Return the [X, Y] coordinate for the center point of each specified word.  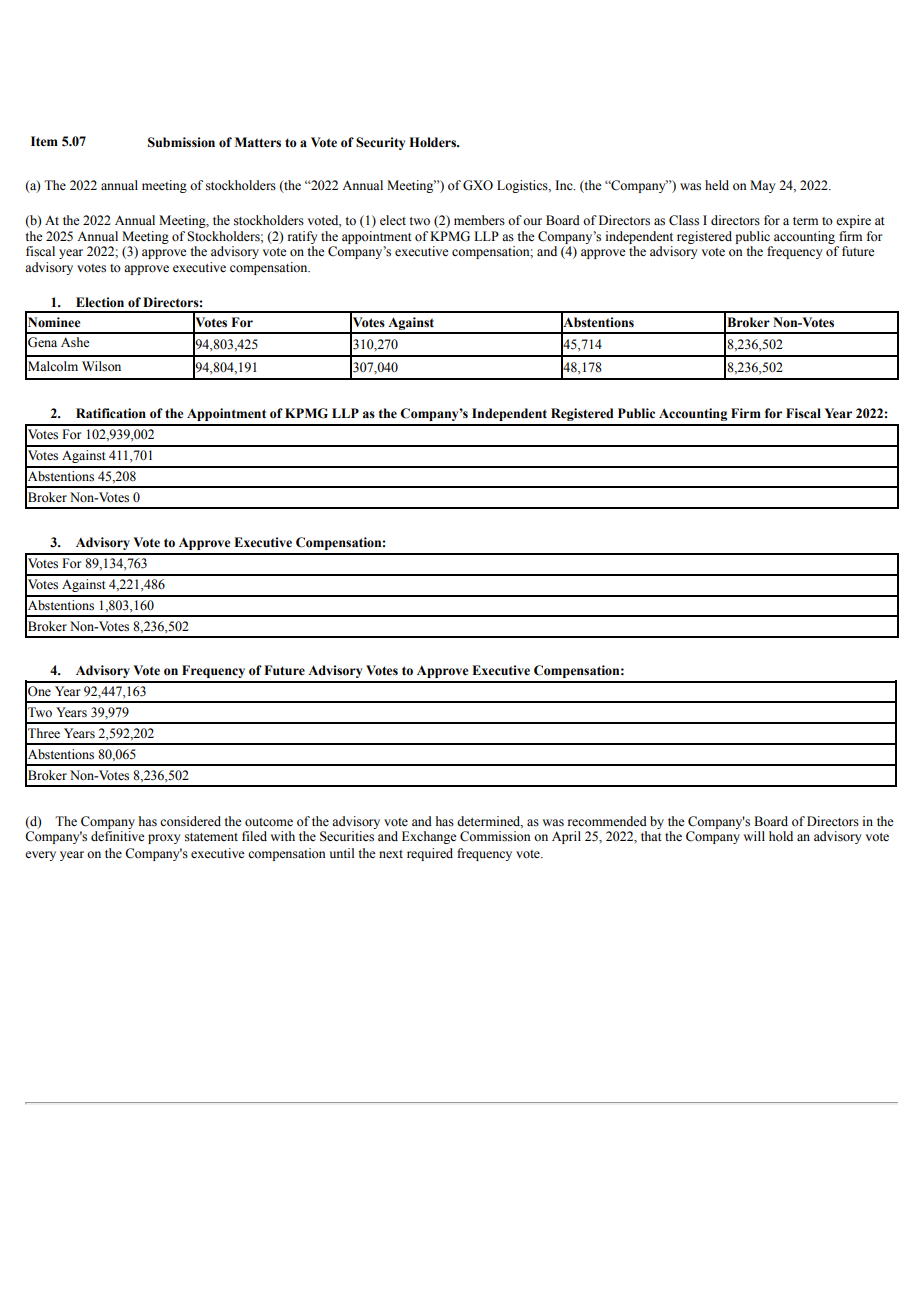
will [754, 836]
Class [684, 220]
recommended [607, 821]
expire [853, 221]
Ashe [75, 342]
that [651, 836]
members [479, 220]
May [762, 186]
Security [380, 143]
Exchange [429, 837]
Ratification [111, 413]
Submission [181, 142]
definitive [118, 836]
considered [190, 821]
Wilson [101, 366]
